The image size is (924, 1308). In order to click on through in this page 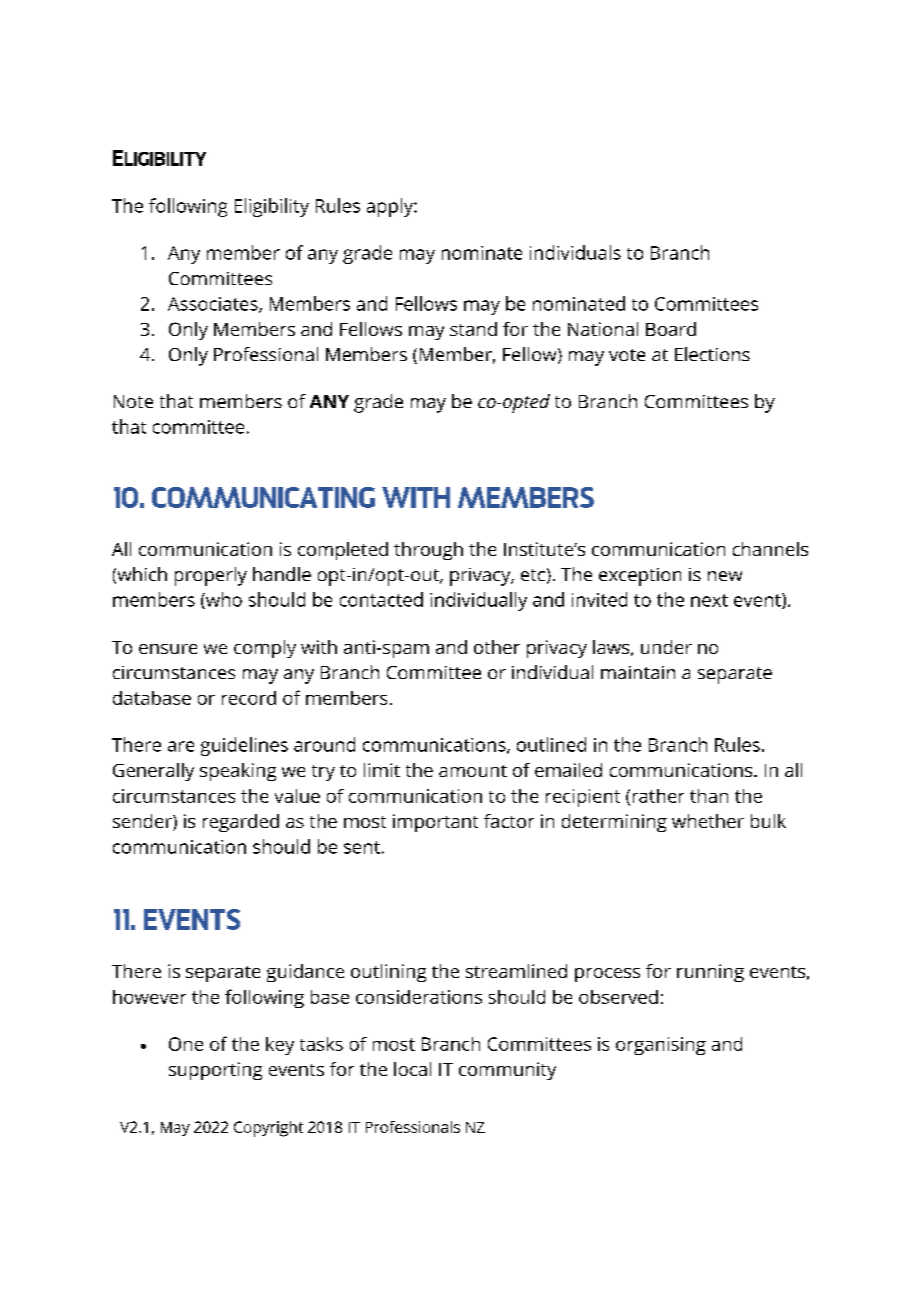, I will do `click(428, 551)`.
